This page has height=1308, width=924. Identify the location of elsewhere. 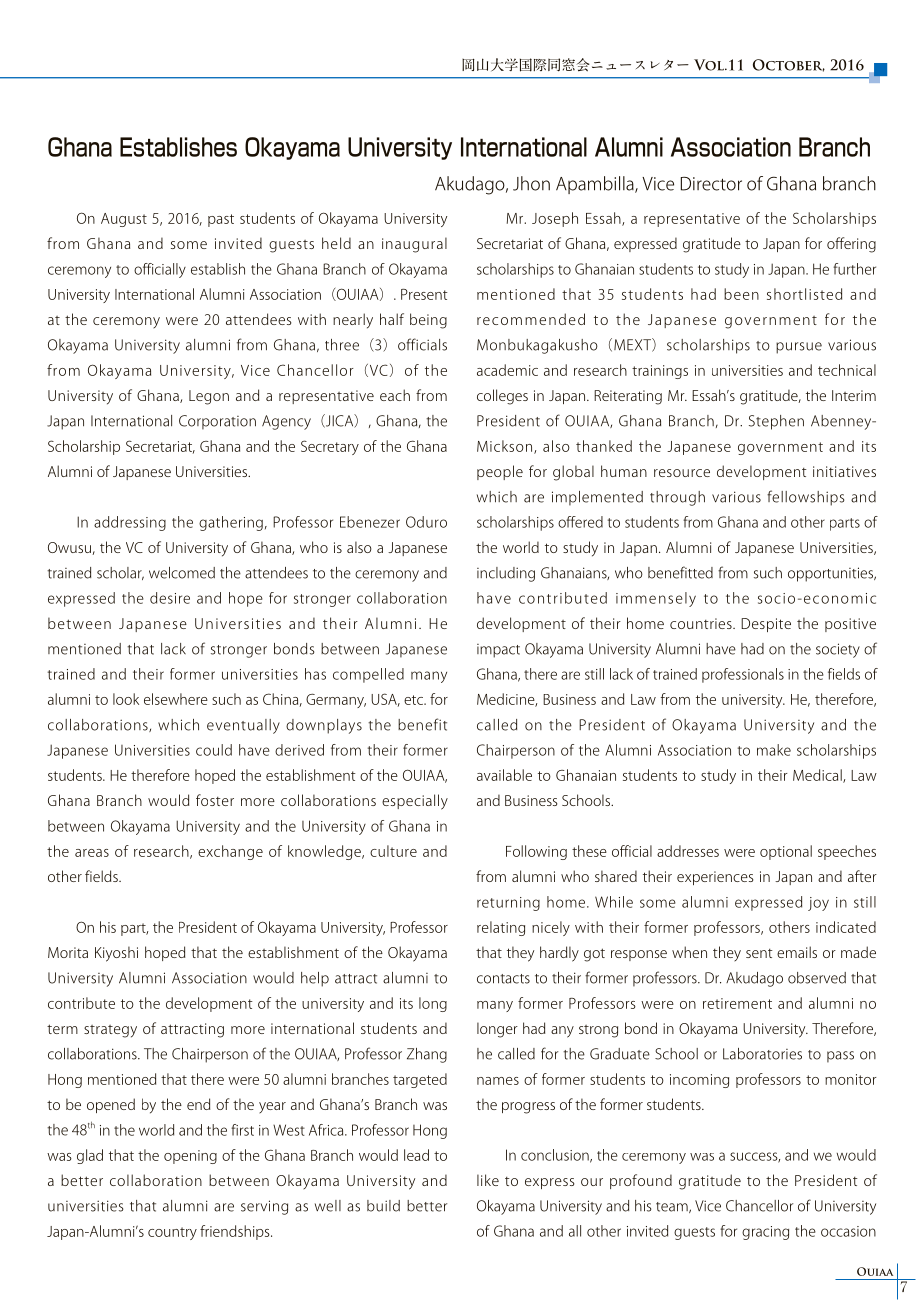
(176, 699).
